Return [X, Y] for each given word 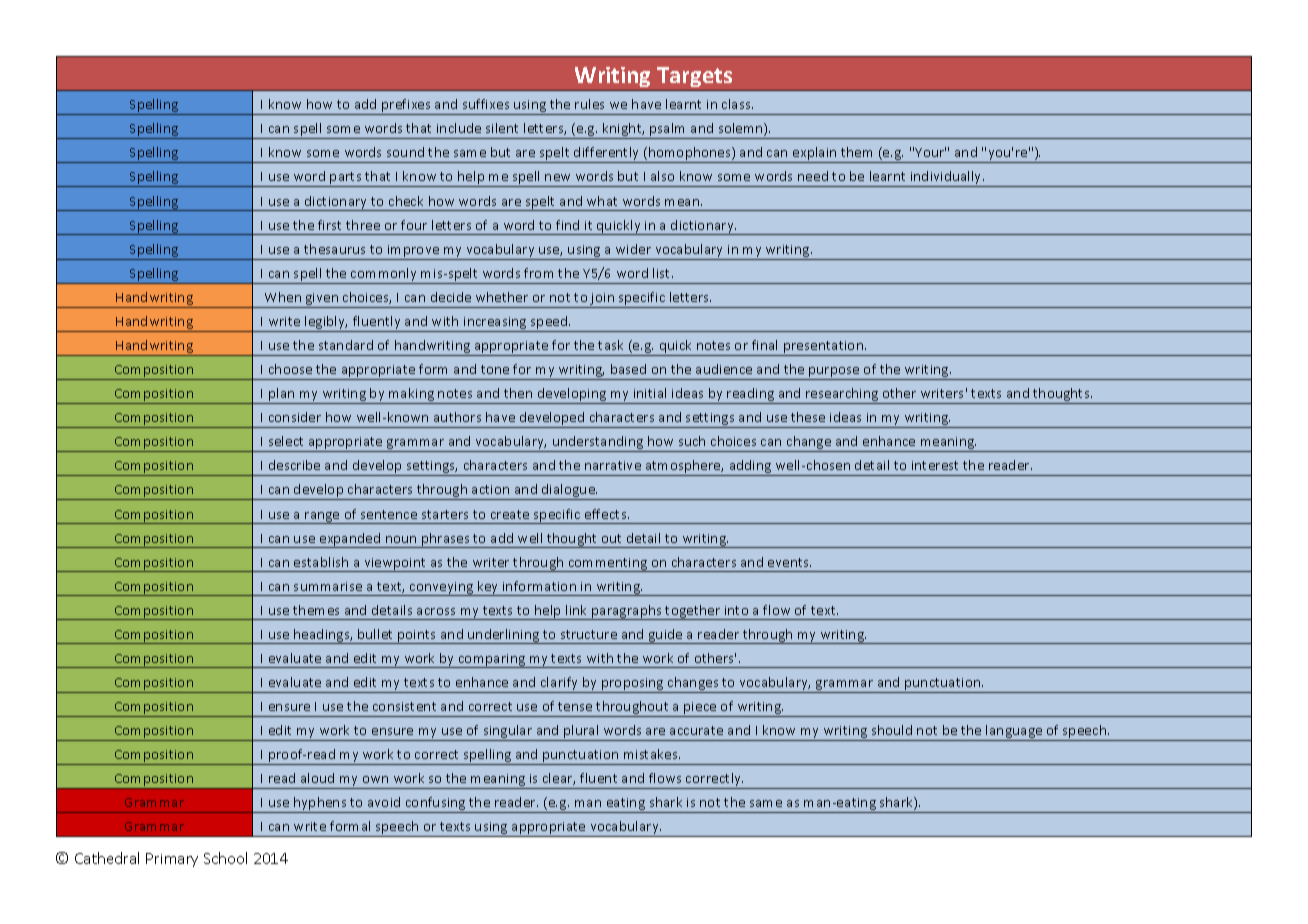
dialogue [569, 492]
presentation [823, 348]
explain [815, 155]
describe [294, 465]
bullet [375, 634]
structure [589, 634]
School [225, 858]
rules [589, 104]
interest [935, 465]
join [603, 300]
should [892, 730]
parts [346, 179]
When [283, 297]
